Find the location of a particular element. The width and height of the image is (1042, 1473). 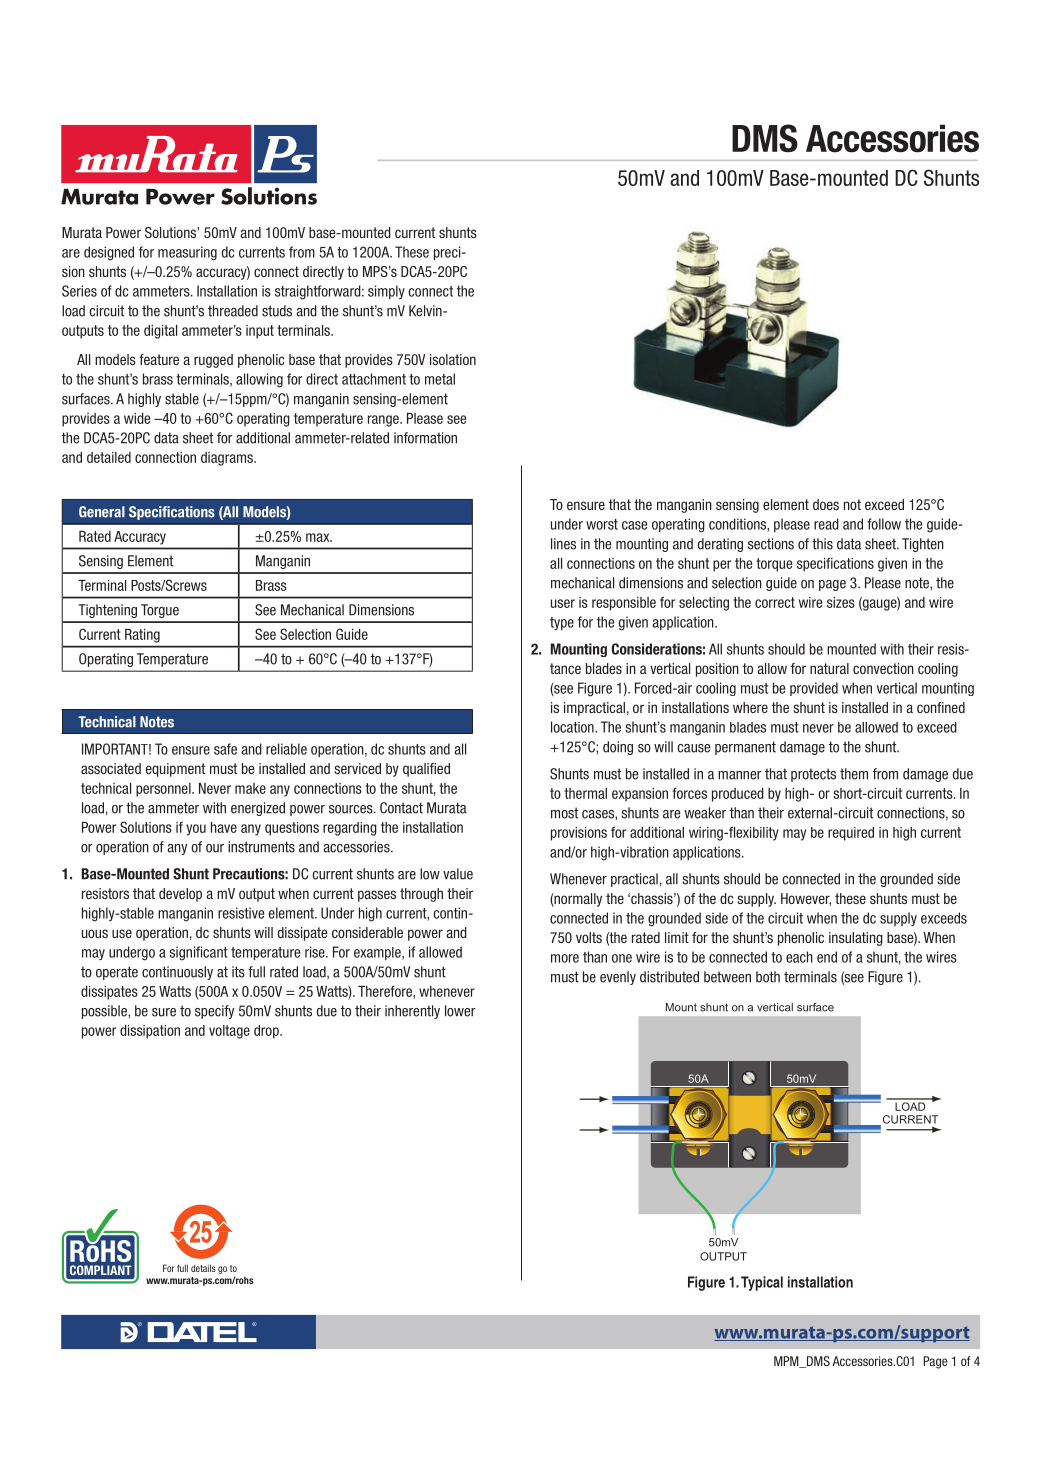

measuring is located at coordinates (187, 253).
